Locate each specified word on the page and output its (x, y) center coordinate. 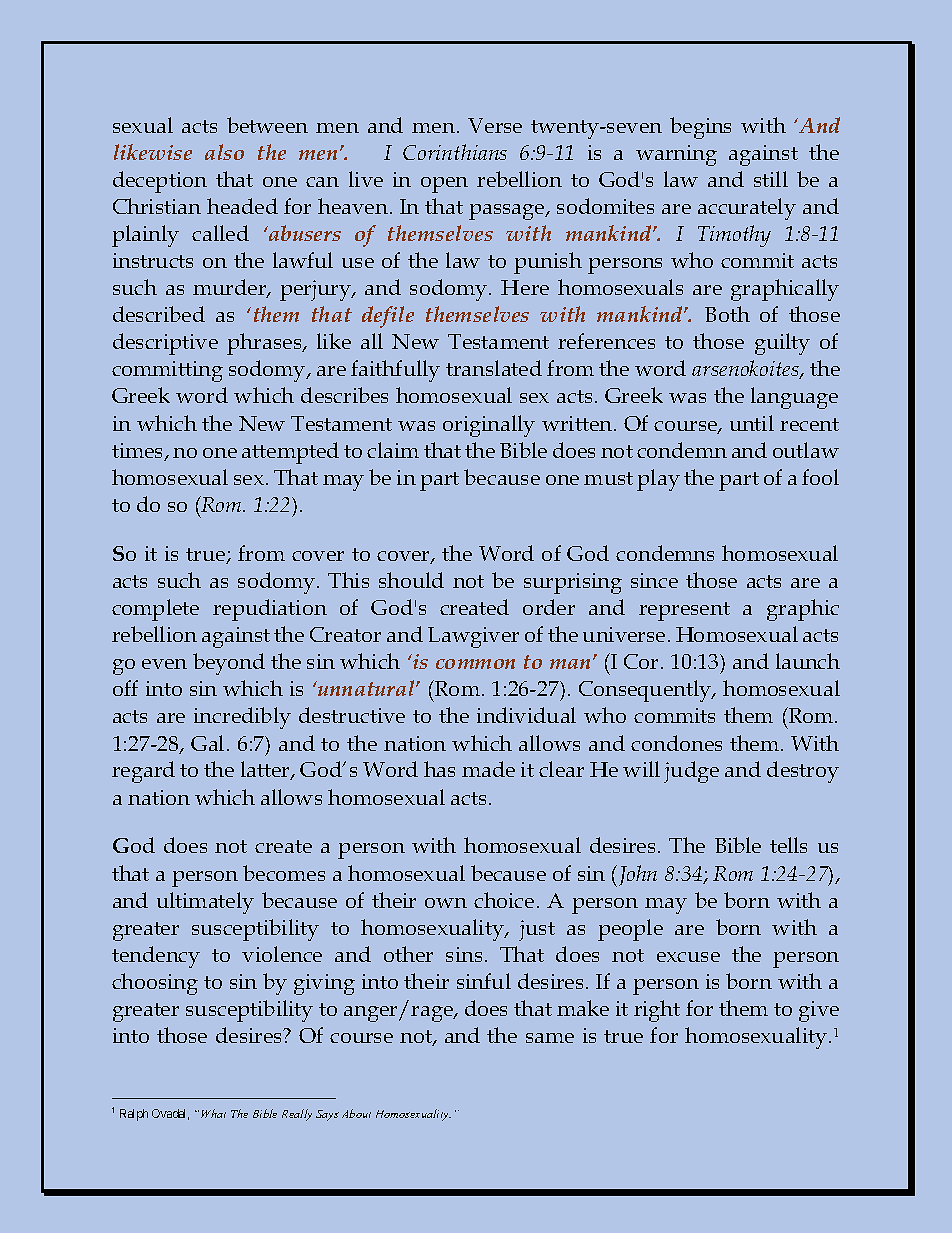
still (771, 179)
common (475, 664)
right (657, 1011)
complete (155, 610)
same (550, 1038)
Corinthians (455, 152)
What (213, 1113)
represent (684, 611)
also (224, 152)
